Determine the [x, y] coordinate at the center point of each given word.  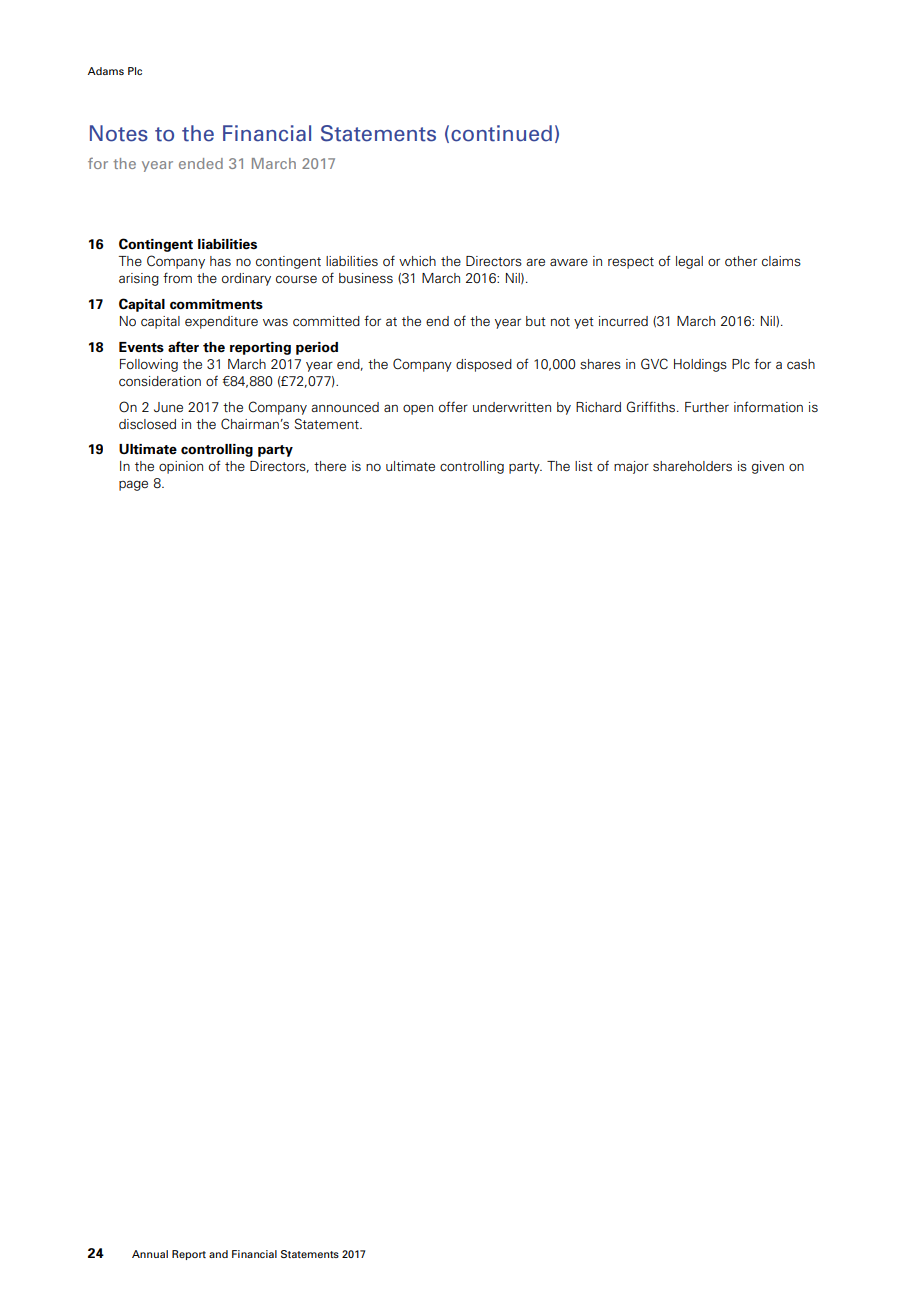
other [741, 261]
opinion [181, 467]
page [133, 485]
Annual [150, 1254]
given [768, 467]
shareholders [692, 466]
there [330, 466]
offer [453, 406]
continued [501, 133]
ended [201, 163]
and [218, 1254]
